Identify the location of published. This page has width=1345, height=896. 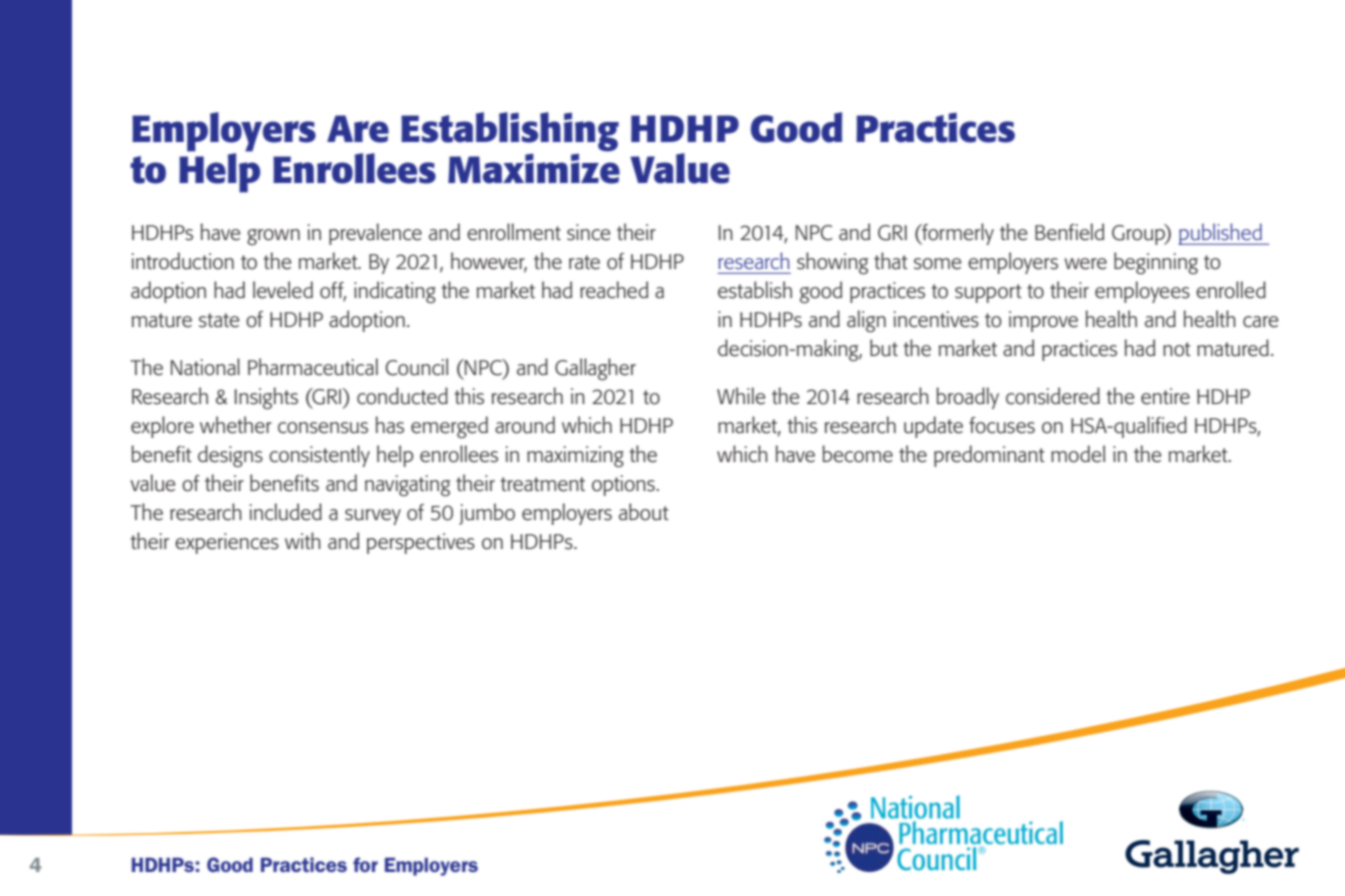
(1221, 234).
